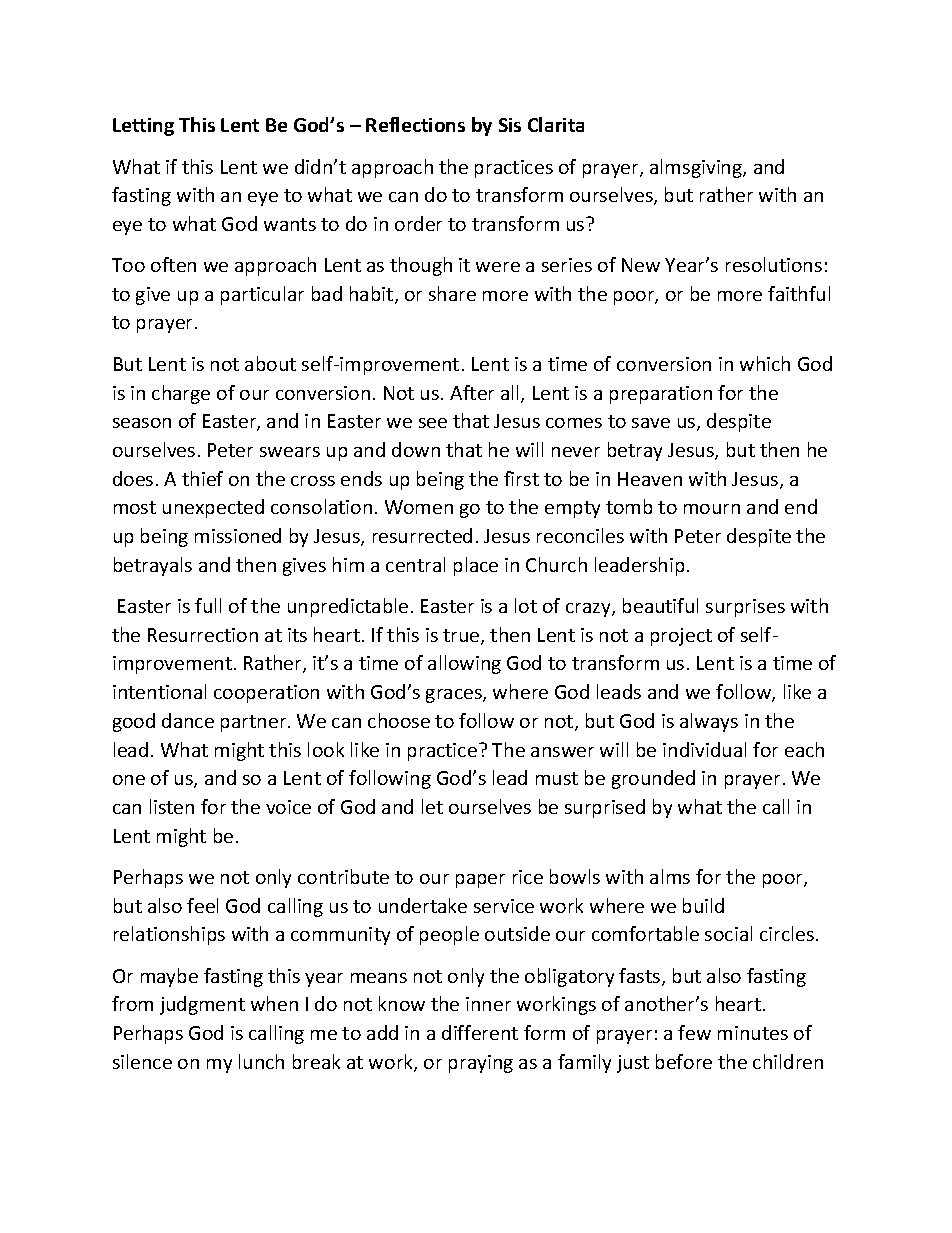 This screenshot has height=1233, width=952. What do you see at coordinates (455, 696) in the screenshot?
I see `graces` at bounding box center [455, 696].
